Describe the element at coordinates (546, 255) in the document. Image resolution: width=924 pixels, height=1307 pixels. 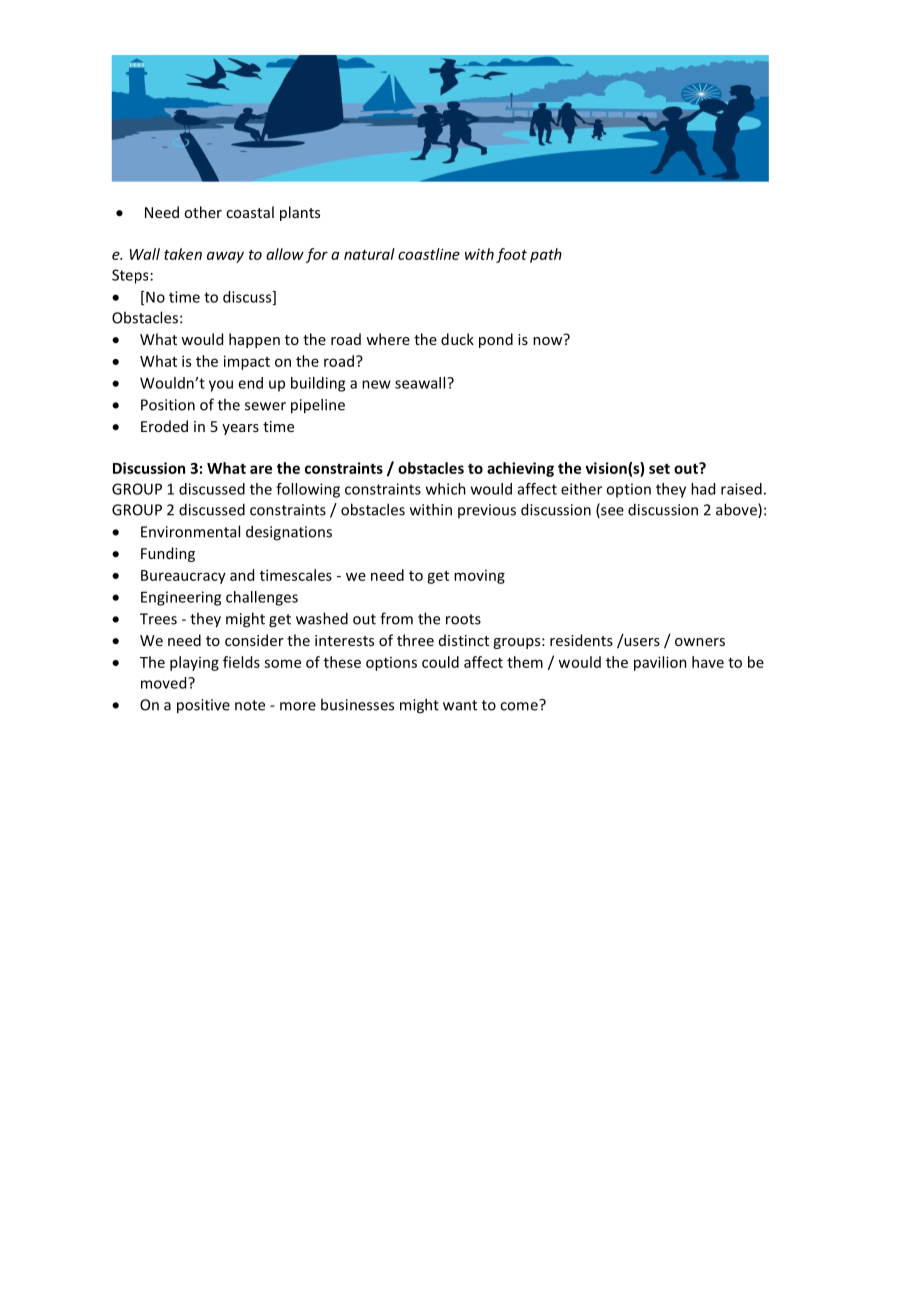
I see `path` at that location.
